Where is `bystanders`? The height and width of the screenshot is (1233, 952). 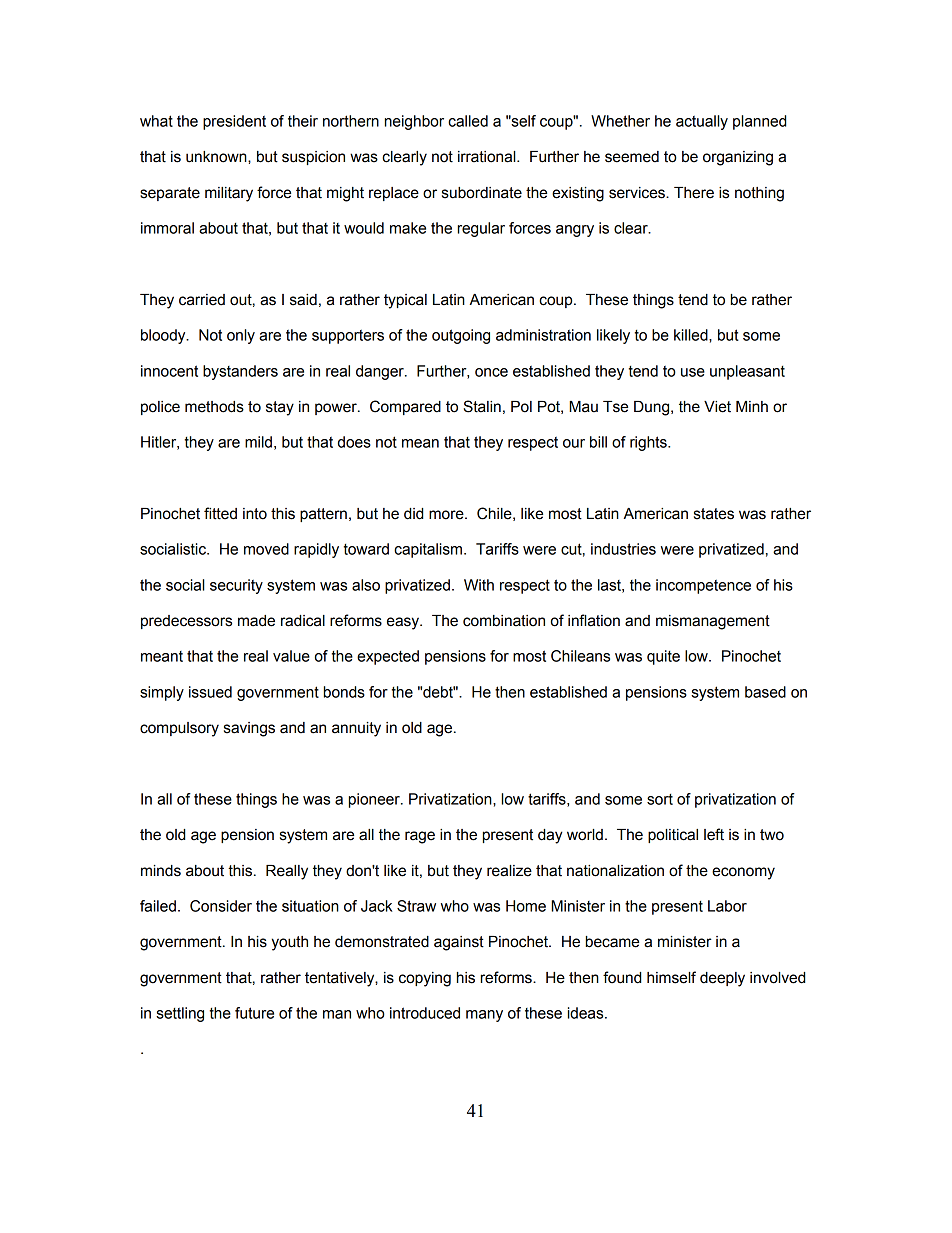 bystanders is located at coordinates (240, 372).
